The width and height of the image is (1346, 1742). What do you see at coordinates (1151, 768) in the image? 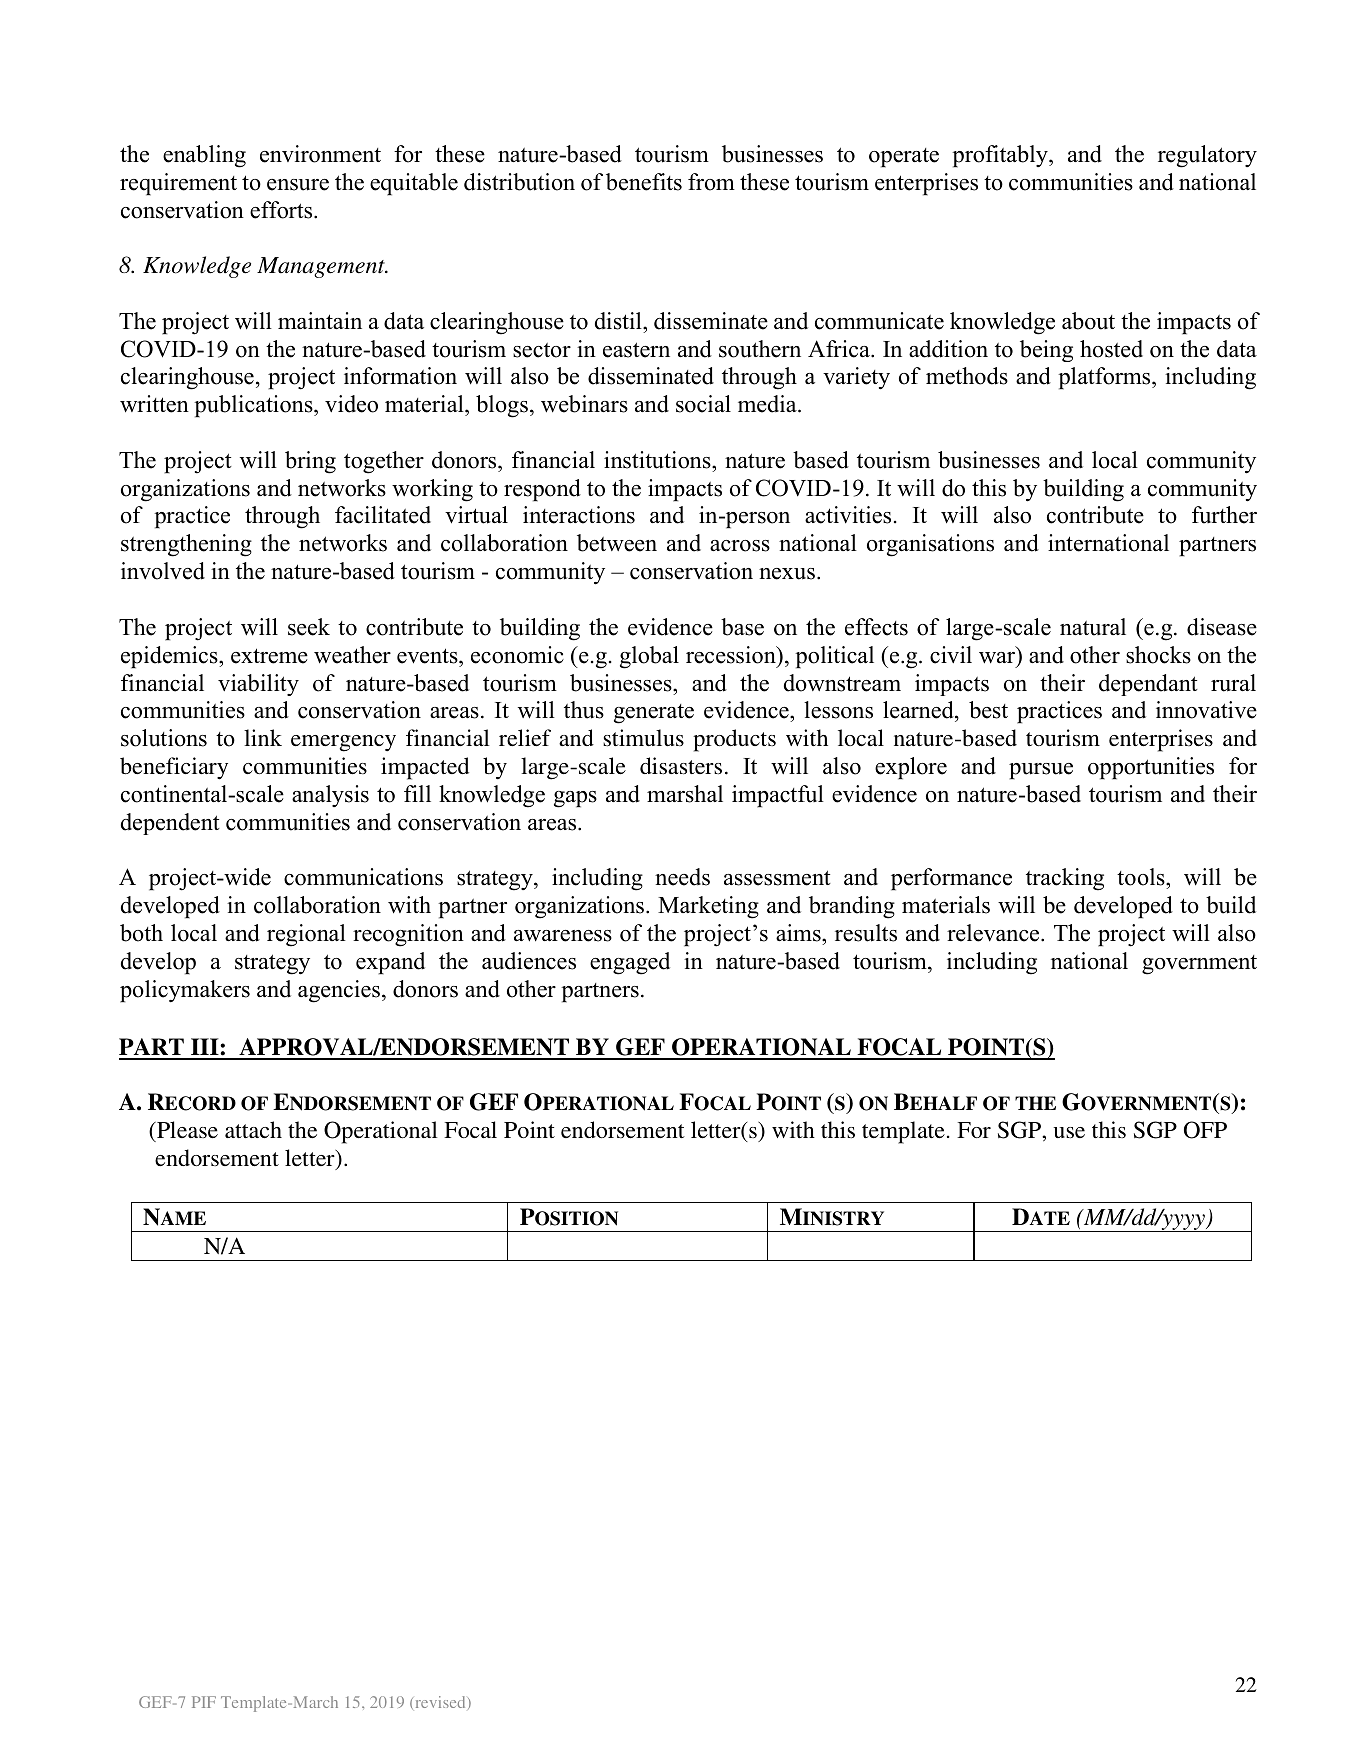
I see `opportunities` at bounding box center [1151, 768].
